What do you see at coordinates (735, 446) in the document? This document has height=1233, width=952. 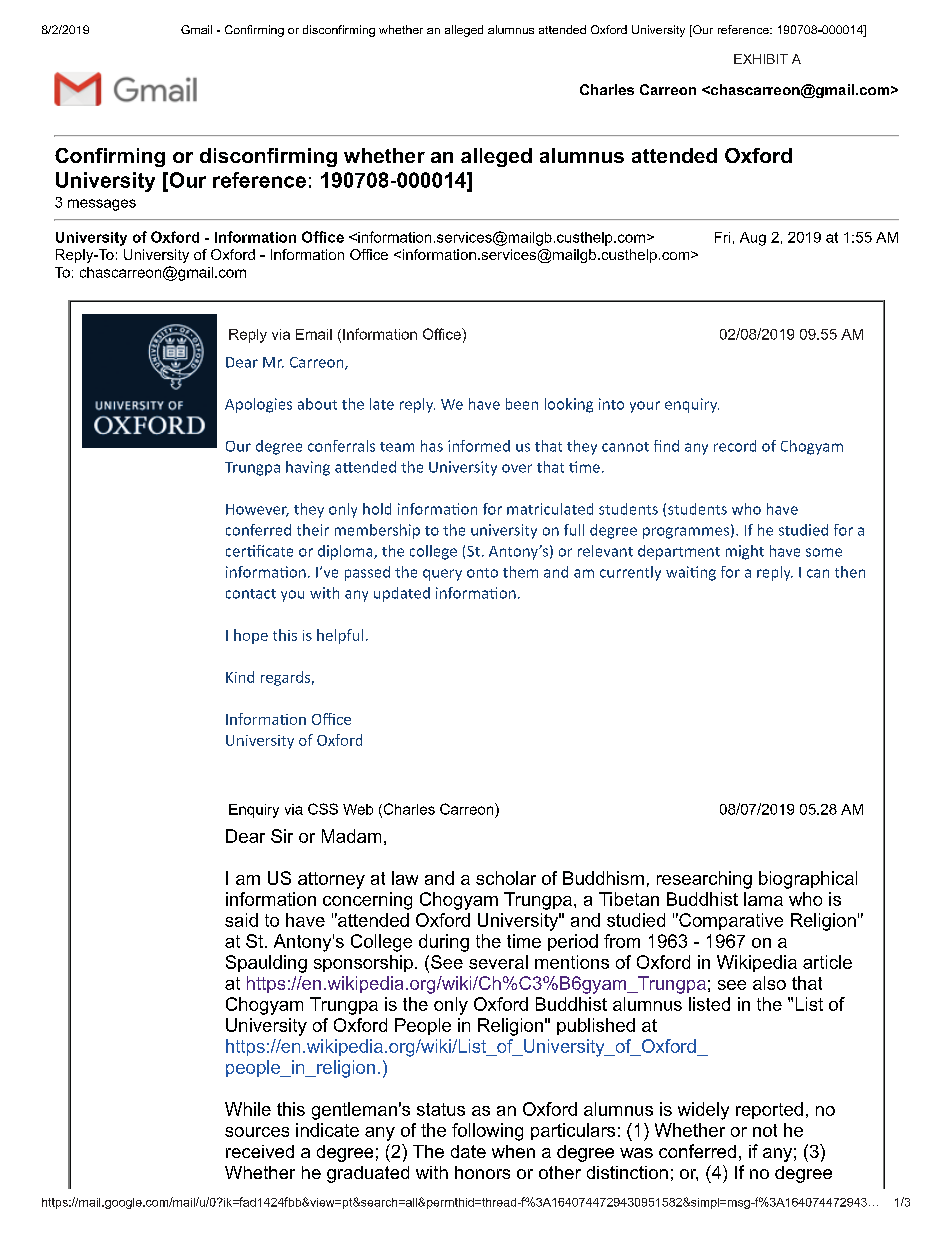 I see `record` at bounding box center [735, 446].
